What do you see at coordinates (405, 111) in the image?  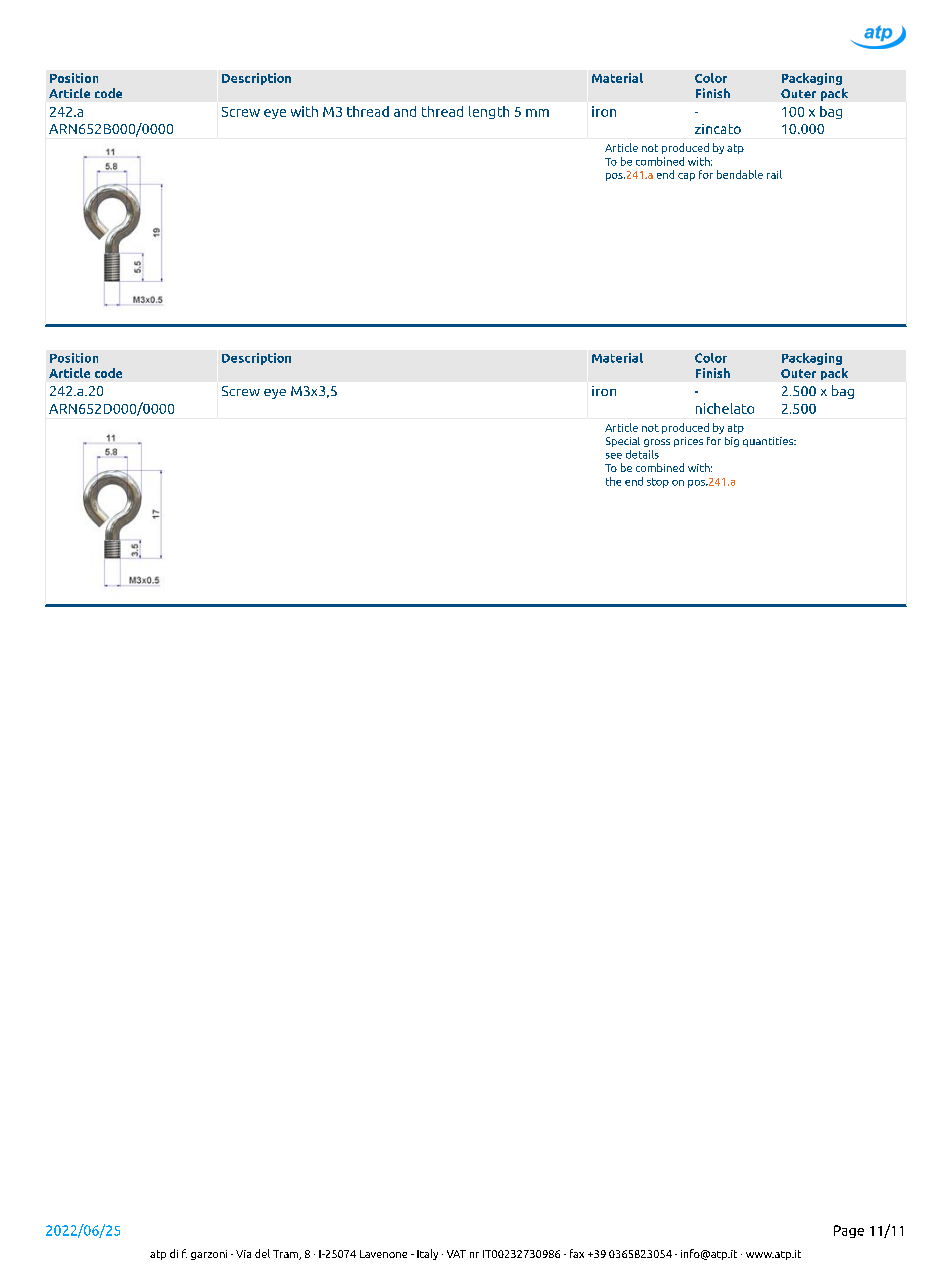 I see `and` at bounding box center [405, 111].
